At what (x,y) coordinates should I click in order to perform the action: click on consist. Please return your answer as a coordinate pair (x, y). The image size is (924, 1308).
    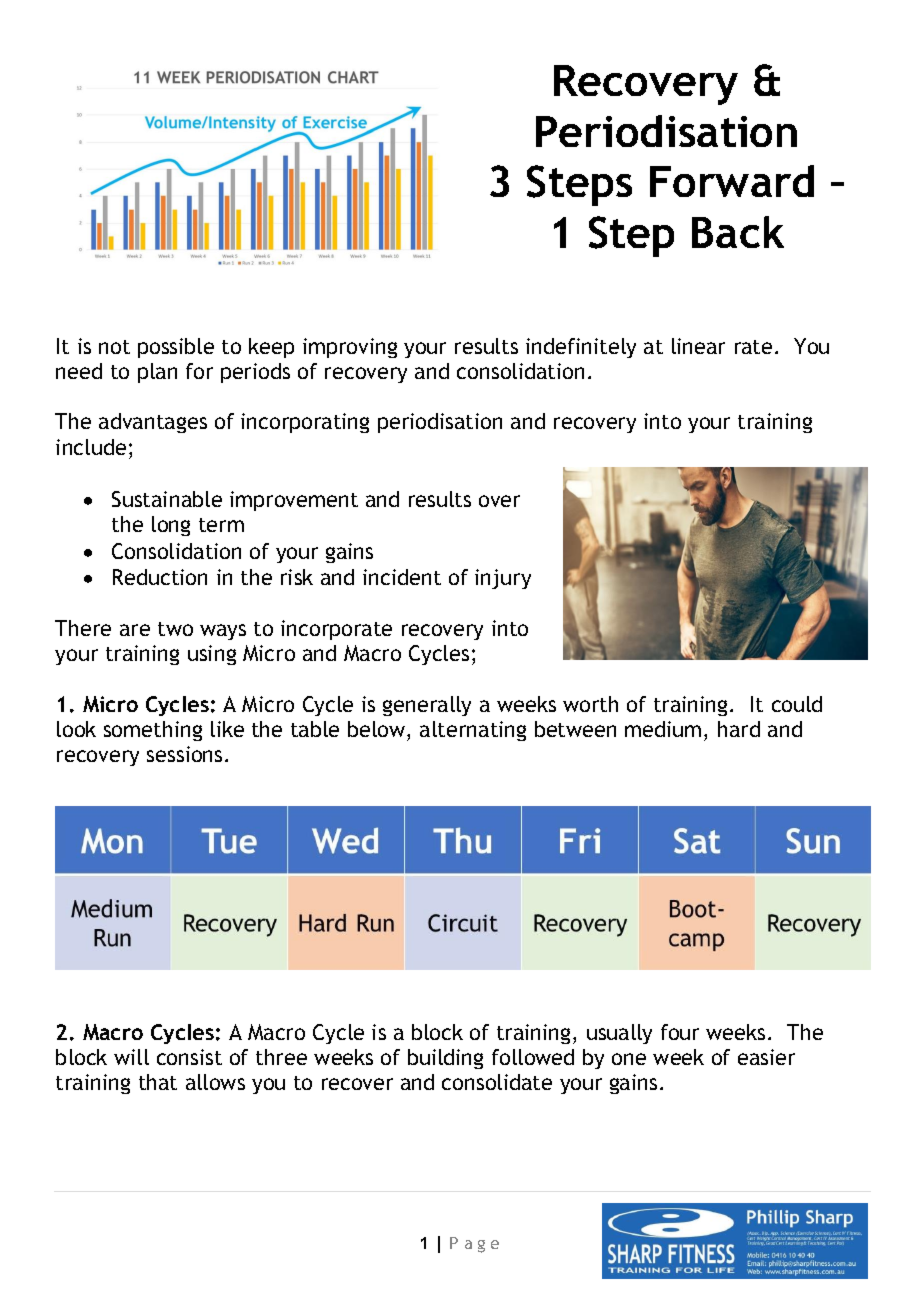
    Looking at the image, I should click on (189, 1057).
